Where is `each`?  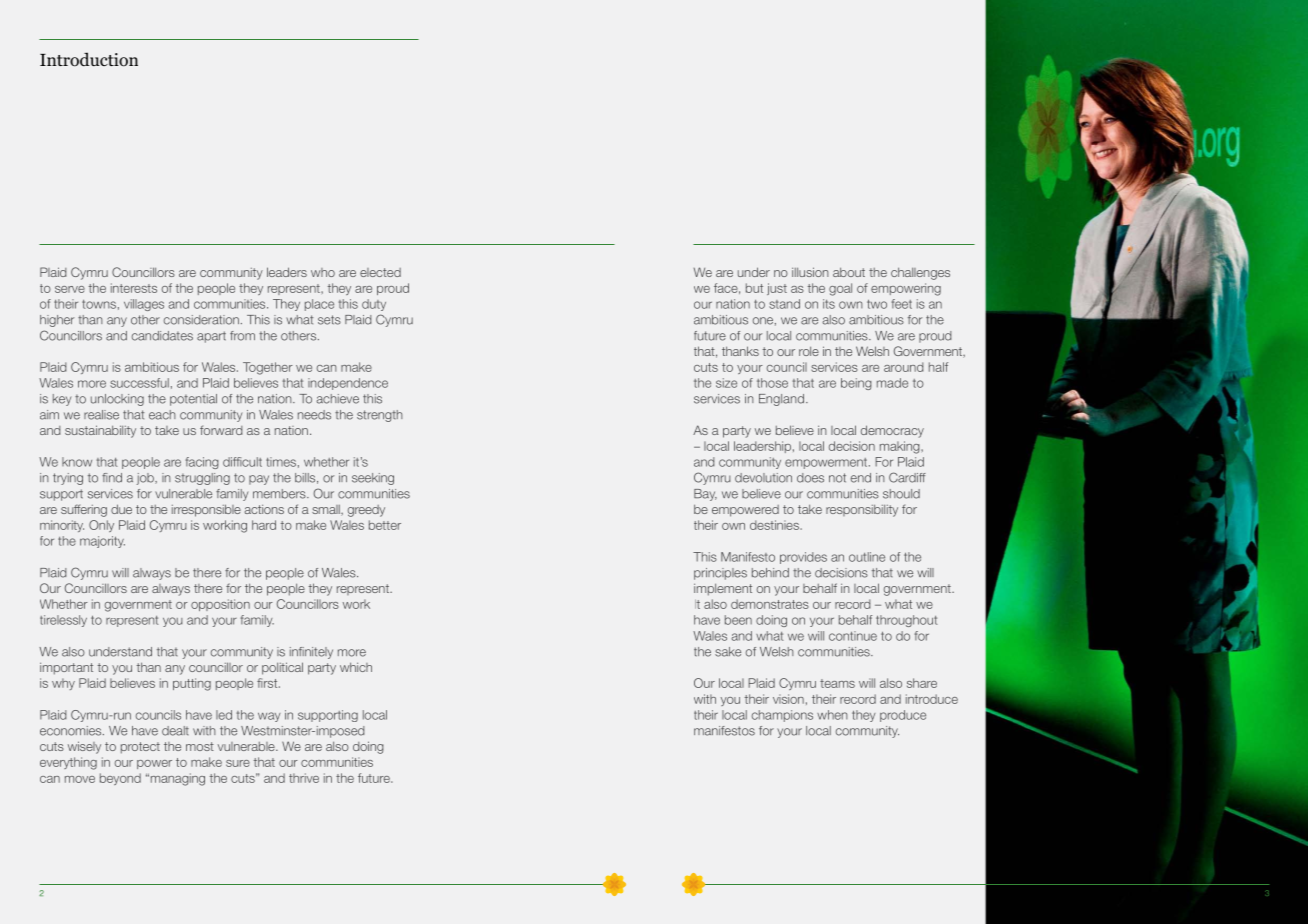 each is located at coordinates (162, 415).
